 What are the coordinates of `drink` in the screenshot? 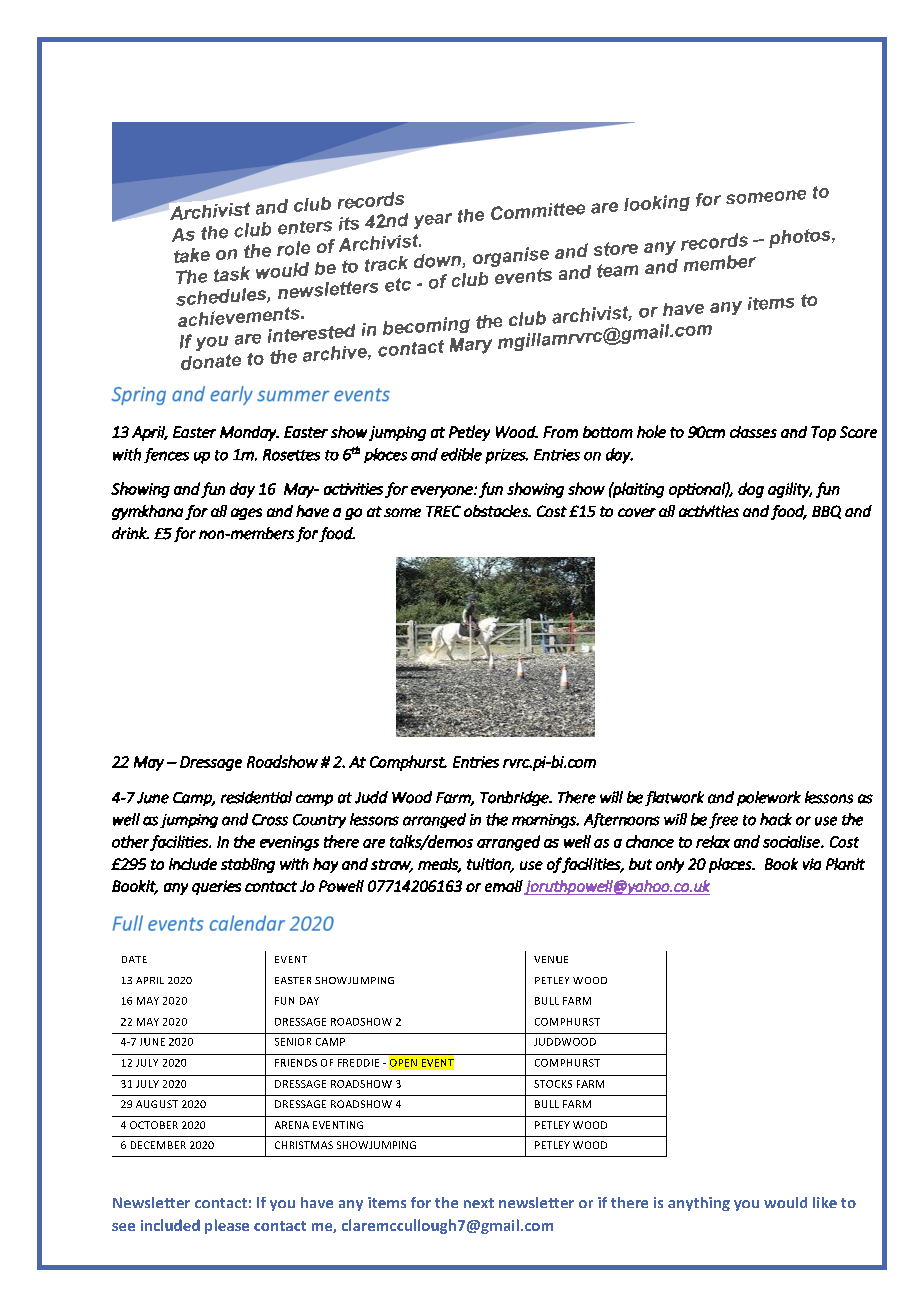 It's located at (130, 533).
